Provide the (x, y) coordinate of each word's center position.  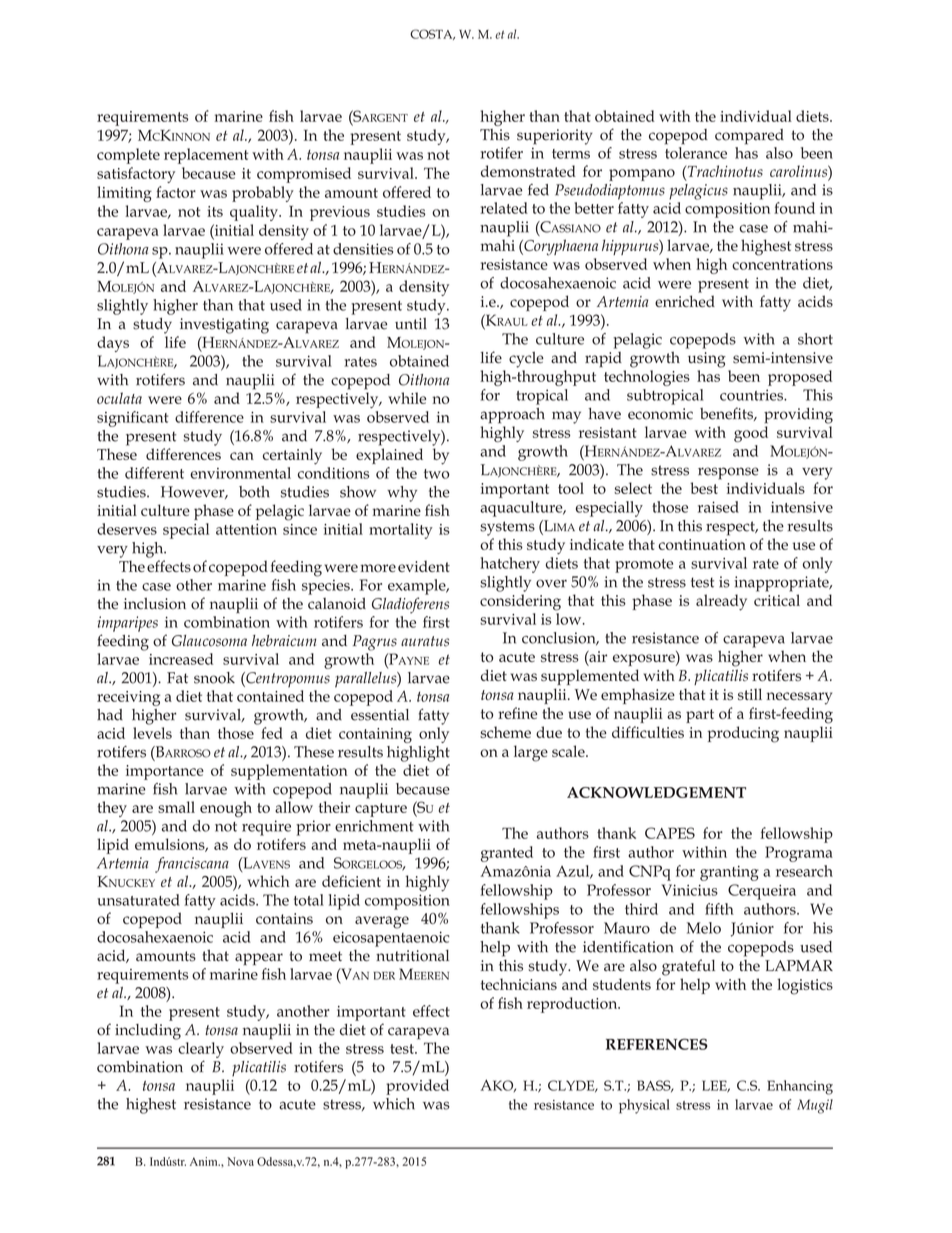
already (721, 602)
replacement (206, 156)
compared (749, 137)
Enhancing (800, 1087)
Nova (240, 1161)
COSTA (432, 34)
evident (424, 566)
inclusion (155, 604)
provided (417, 1087)
